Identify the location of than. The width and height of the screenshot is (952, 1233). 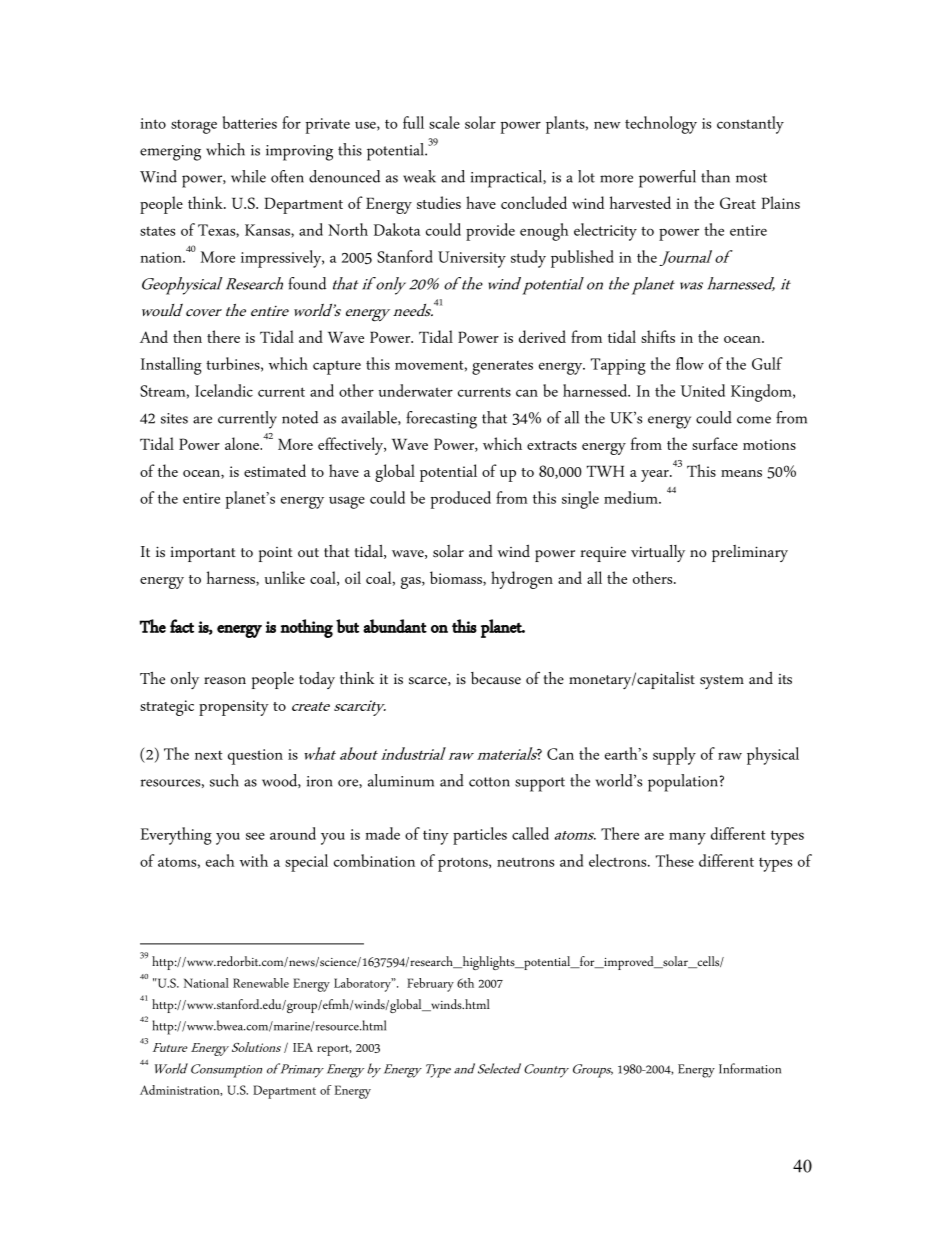
(715, 176).
